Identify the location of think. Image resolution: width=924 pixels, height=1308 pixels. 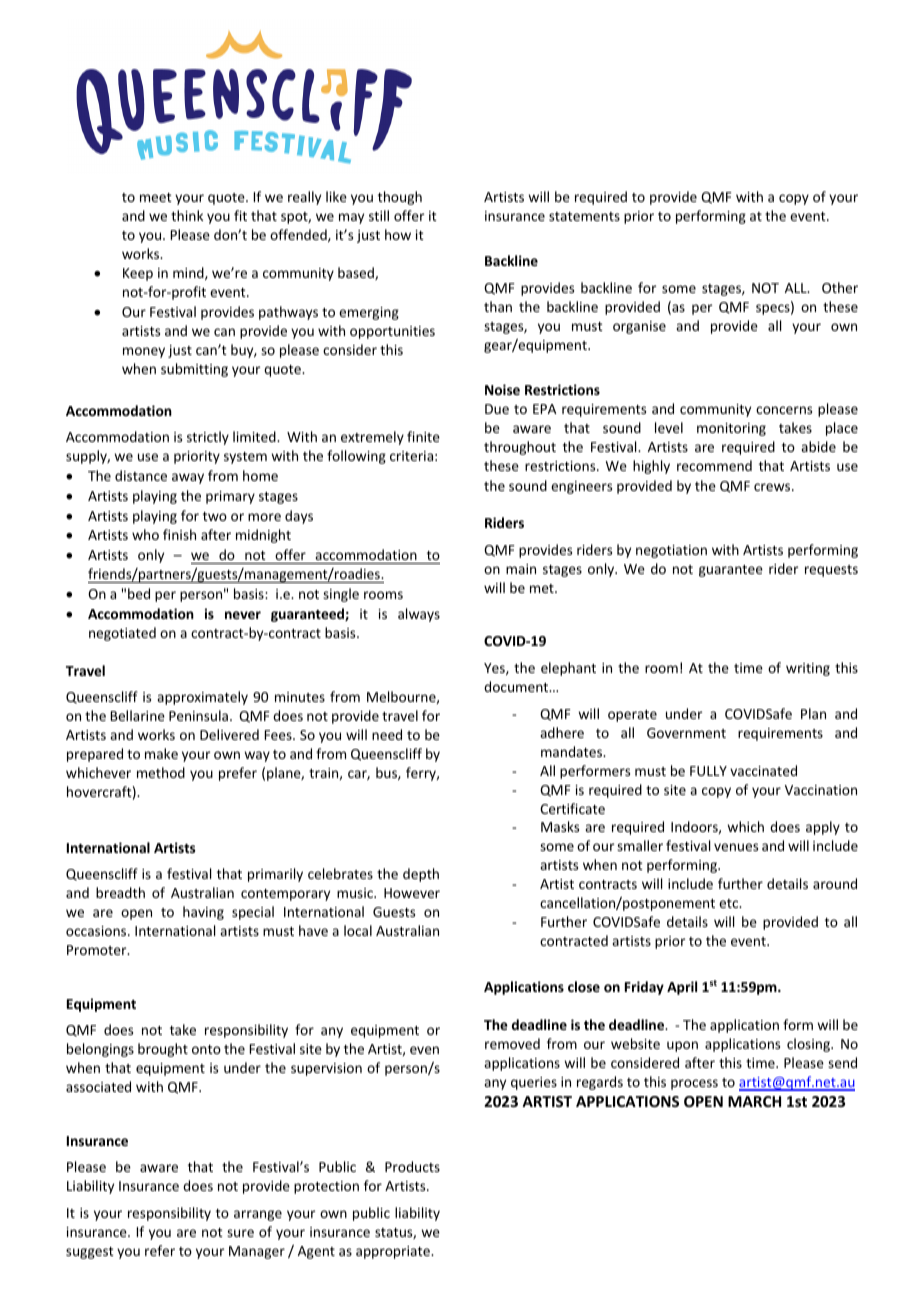
(187, 215).
